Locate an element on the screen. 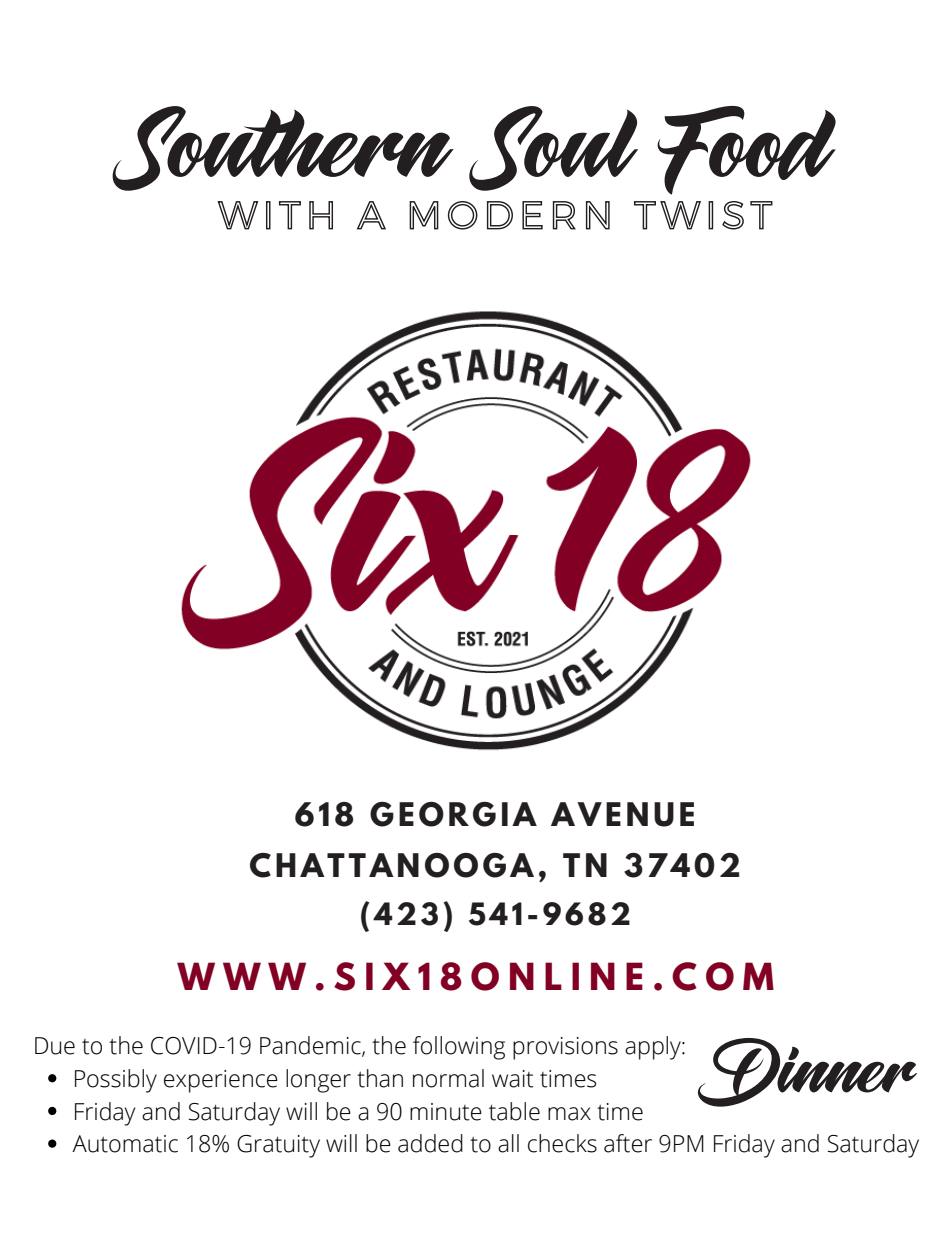 This screenshot has height=1233, width=952. apply is located at coordinates (654, 1048).
